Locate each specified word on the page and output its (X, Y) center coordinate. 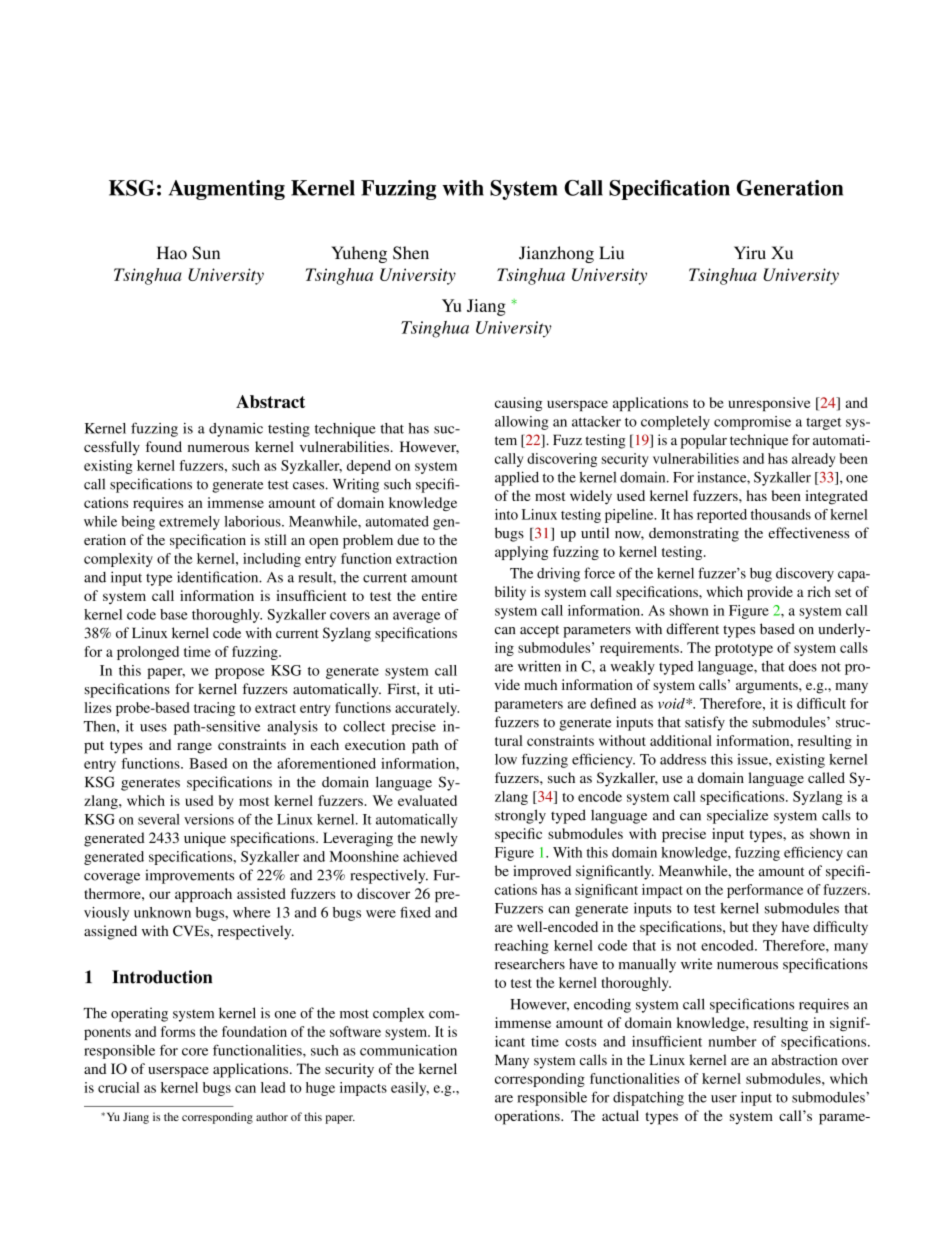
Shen (411, 253)
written (539, 666)
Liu (611, 252)
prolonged (148, 653)
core (195, 1052)
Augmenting (227, 190)
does (803, 666)
